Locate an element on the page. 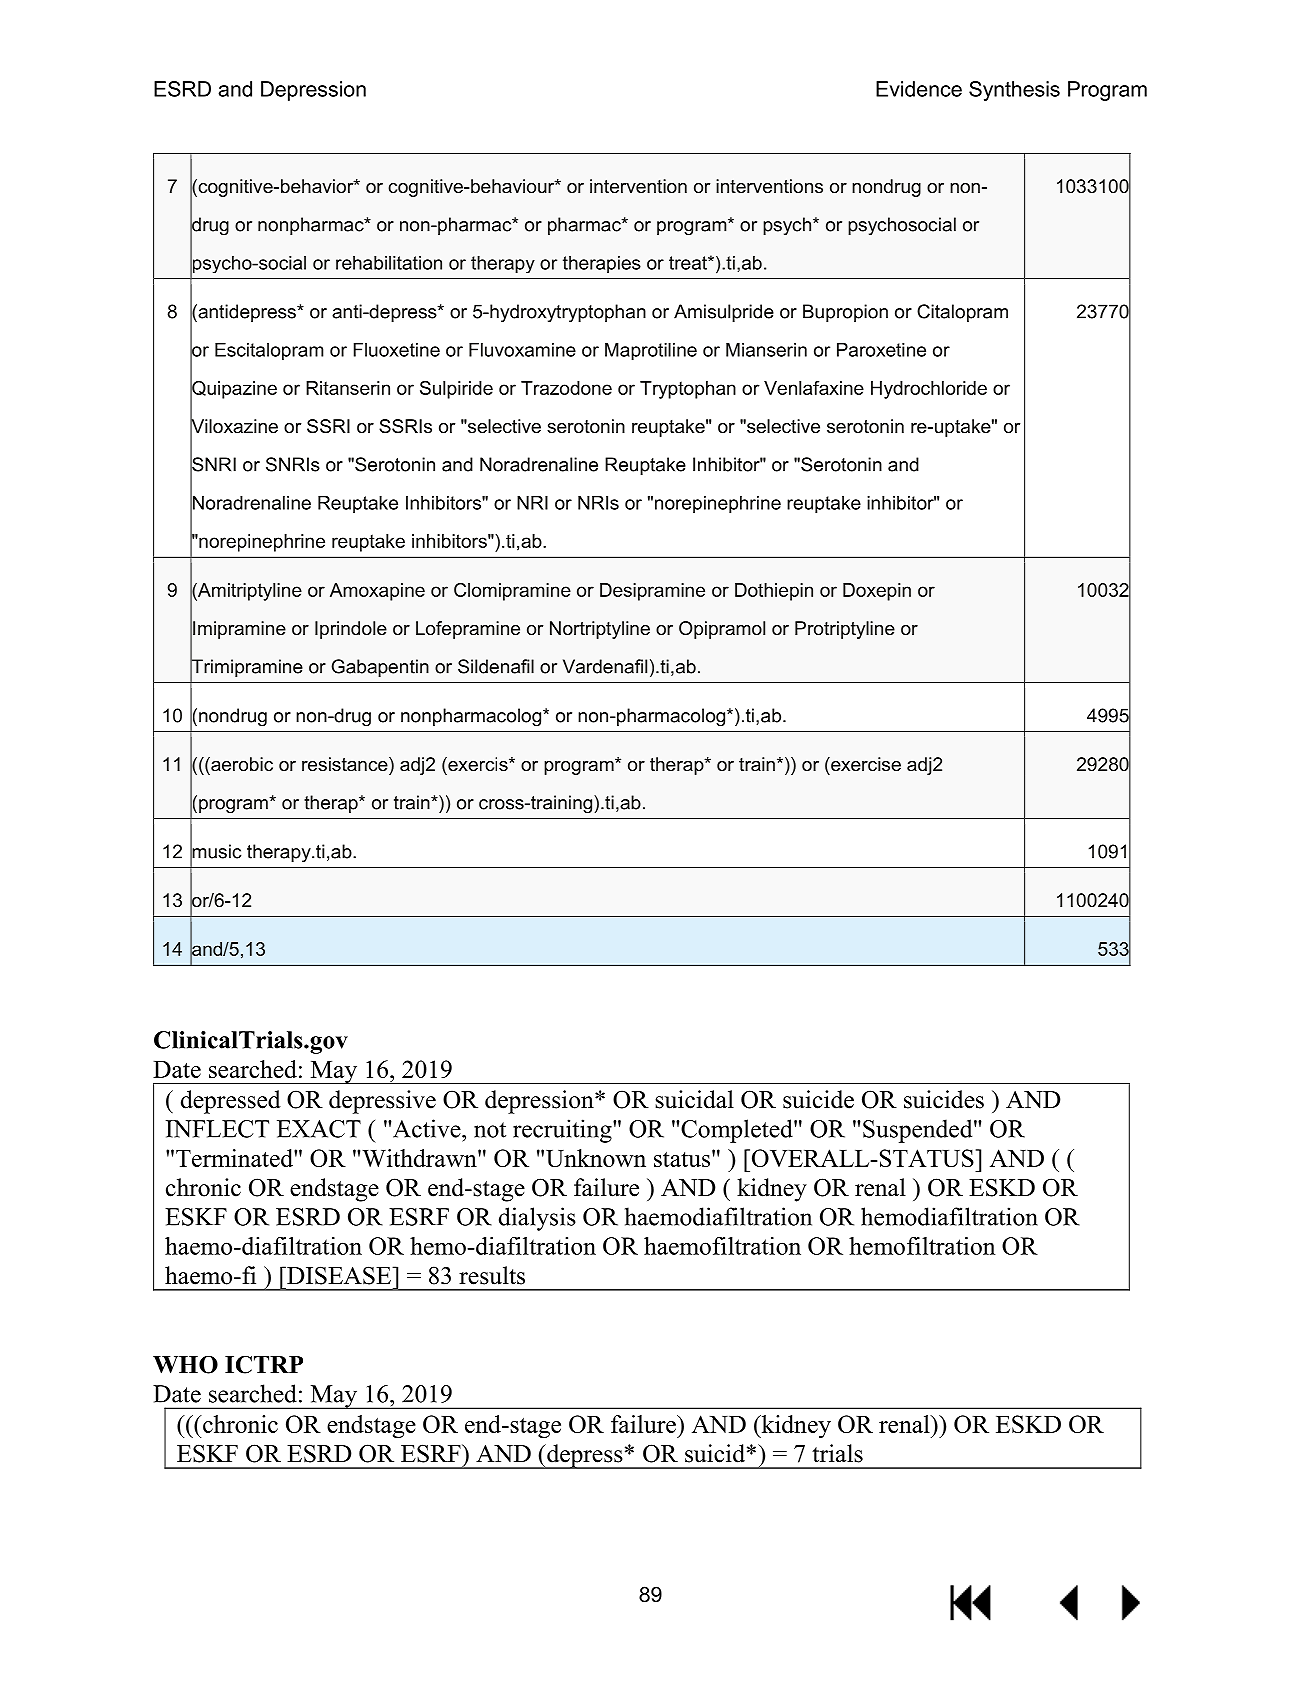 The image size is (1301, 1683). recruiting is located at coordinates (563, 1131).
